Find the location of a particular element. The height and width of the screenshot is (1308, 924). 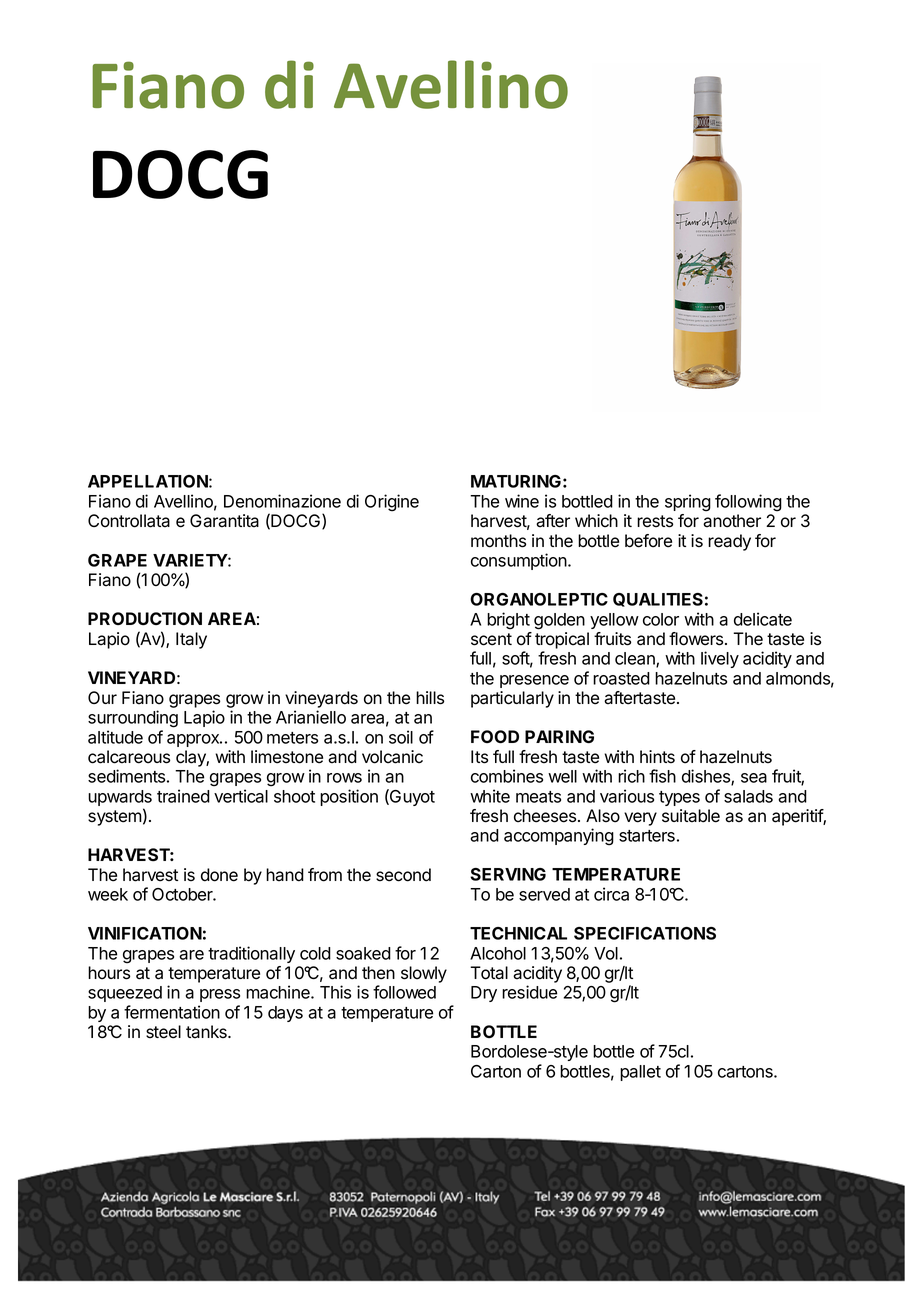

types is located at coordinates (679, 798).
